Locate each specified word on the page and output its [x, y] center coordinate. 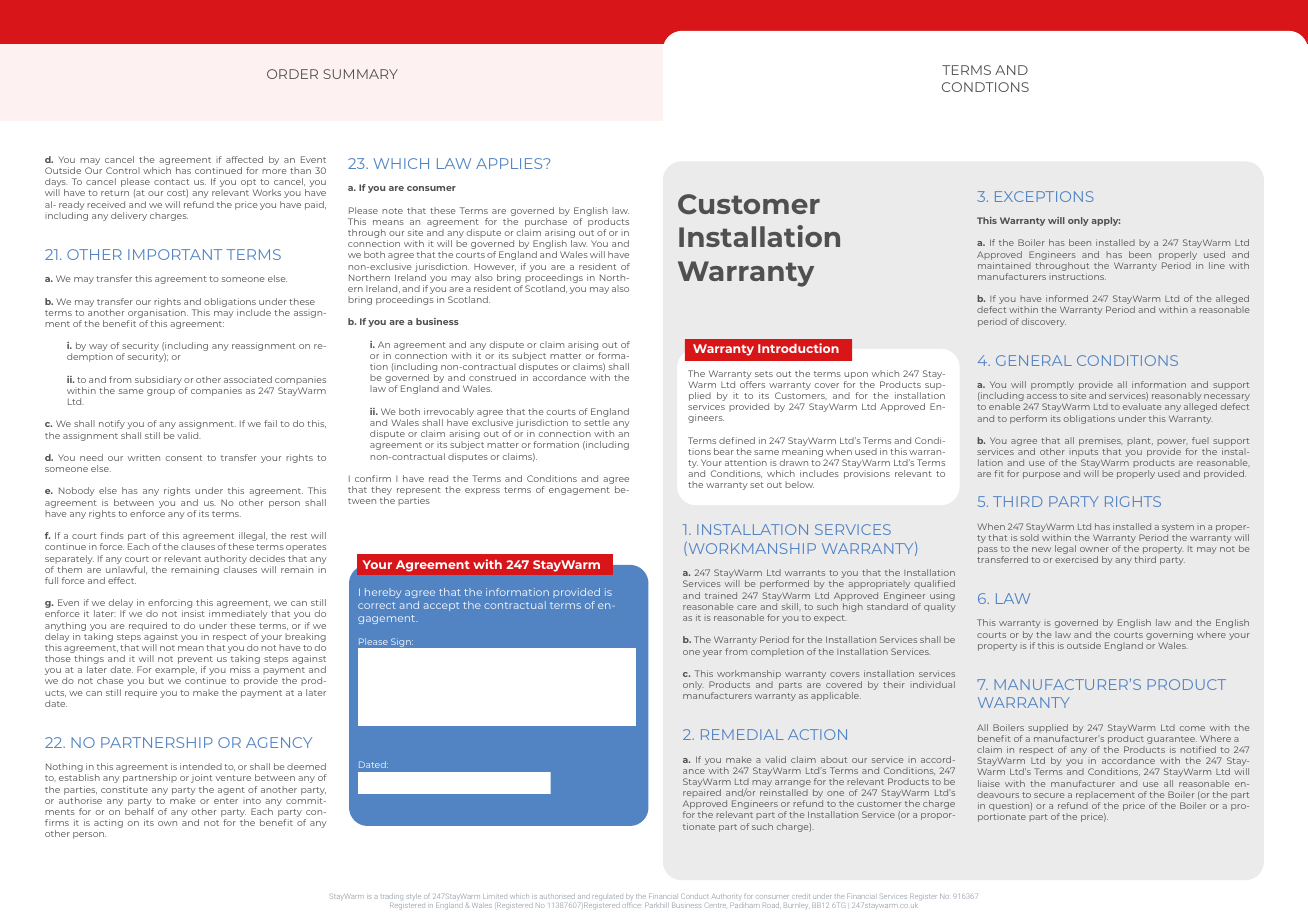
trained [721, 595]
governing [1169, 636]
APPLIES [510, 163]
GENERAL [1034, 360]
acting [108, 823]
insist [193, 613]
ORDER [292, 74]
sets [764, 374]
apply [1105, 221]
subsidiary [158, 380]
